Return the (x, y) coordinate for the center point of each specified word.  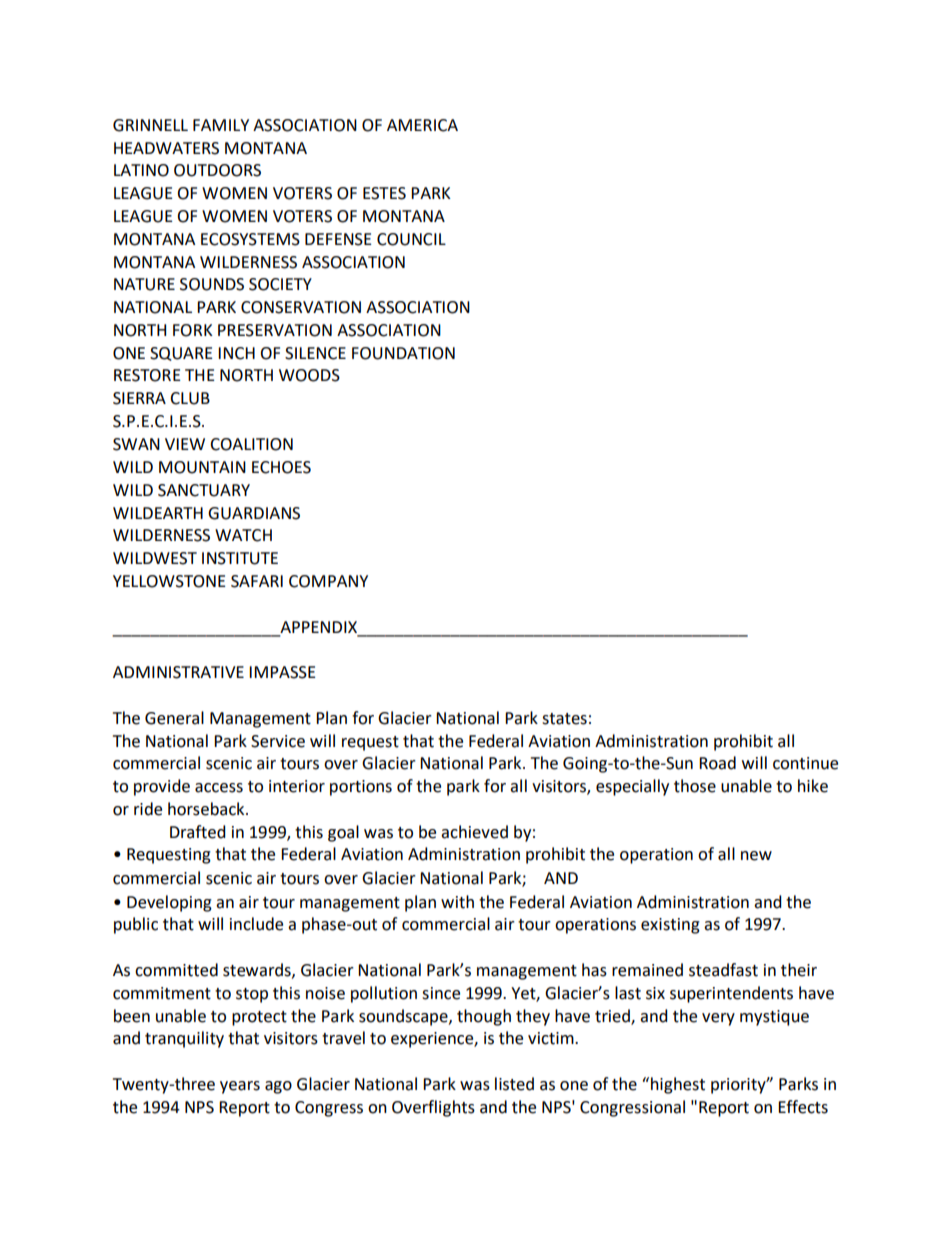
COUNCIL (411, 239)
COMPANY (328, 581)
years (240, 1087)
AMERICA (422, 125)
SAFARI (257, 581)
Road (717, 763)
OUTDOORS (217, 170)
